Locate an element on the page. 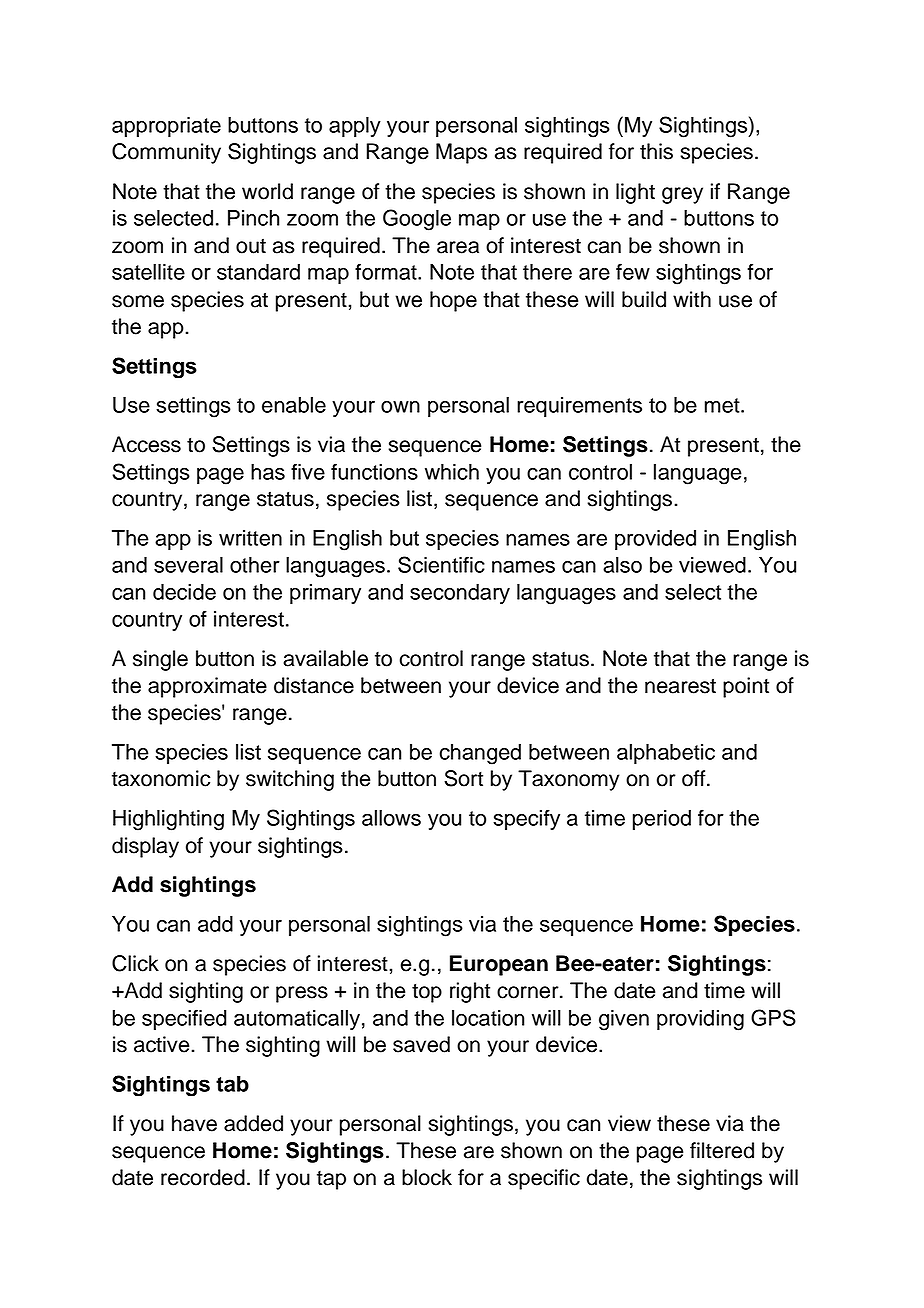 The image size is (924, 1308). have is located at coordinates (194, 1123).
